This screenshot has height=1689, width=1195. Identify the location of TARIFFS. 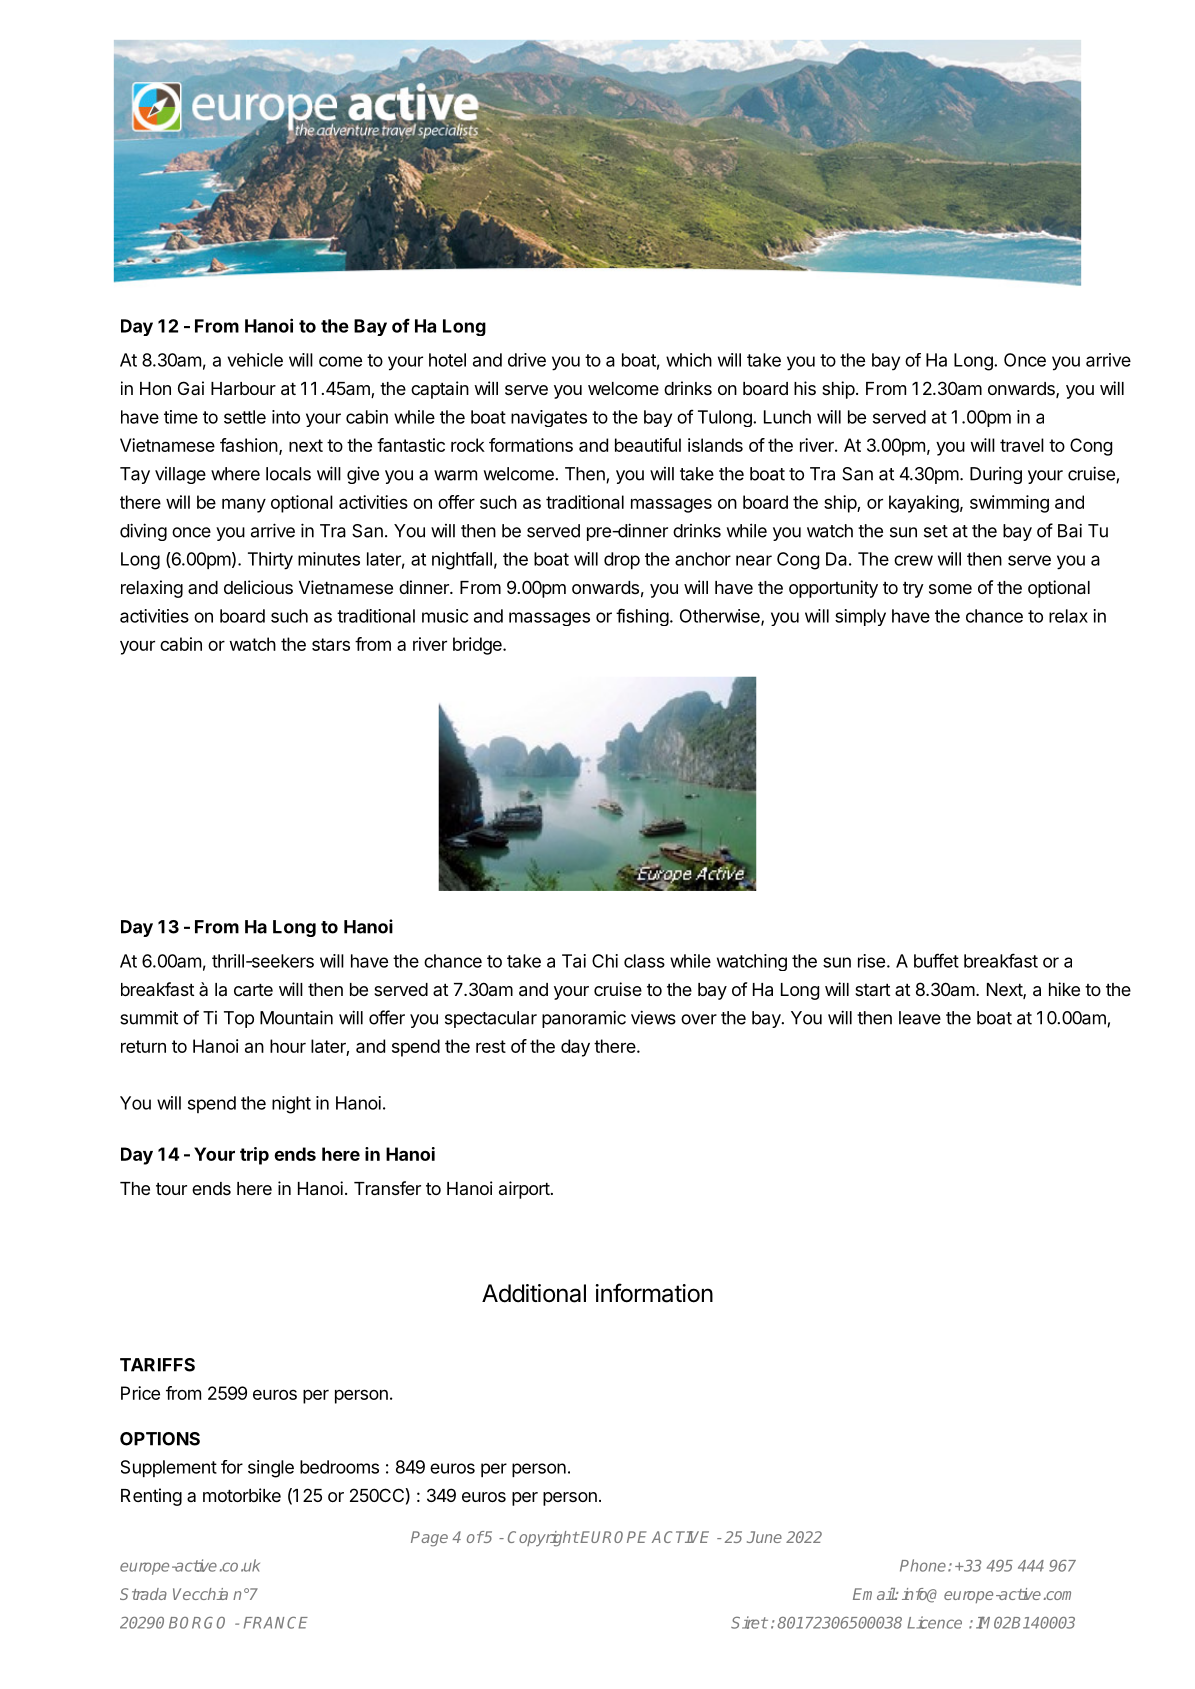
(157, 1365).
